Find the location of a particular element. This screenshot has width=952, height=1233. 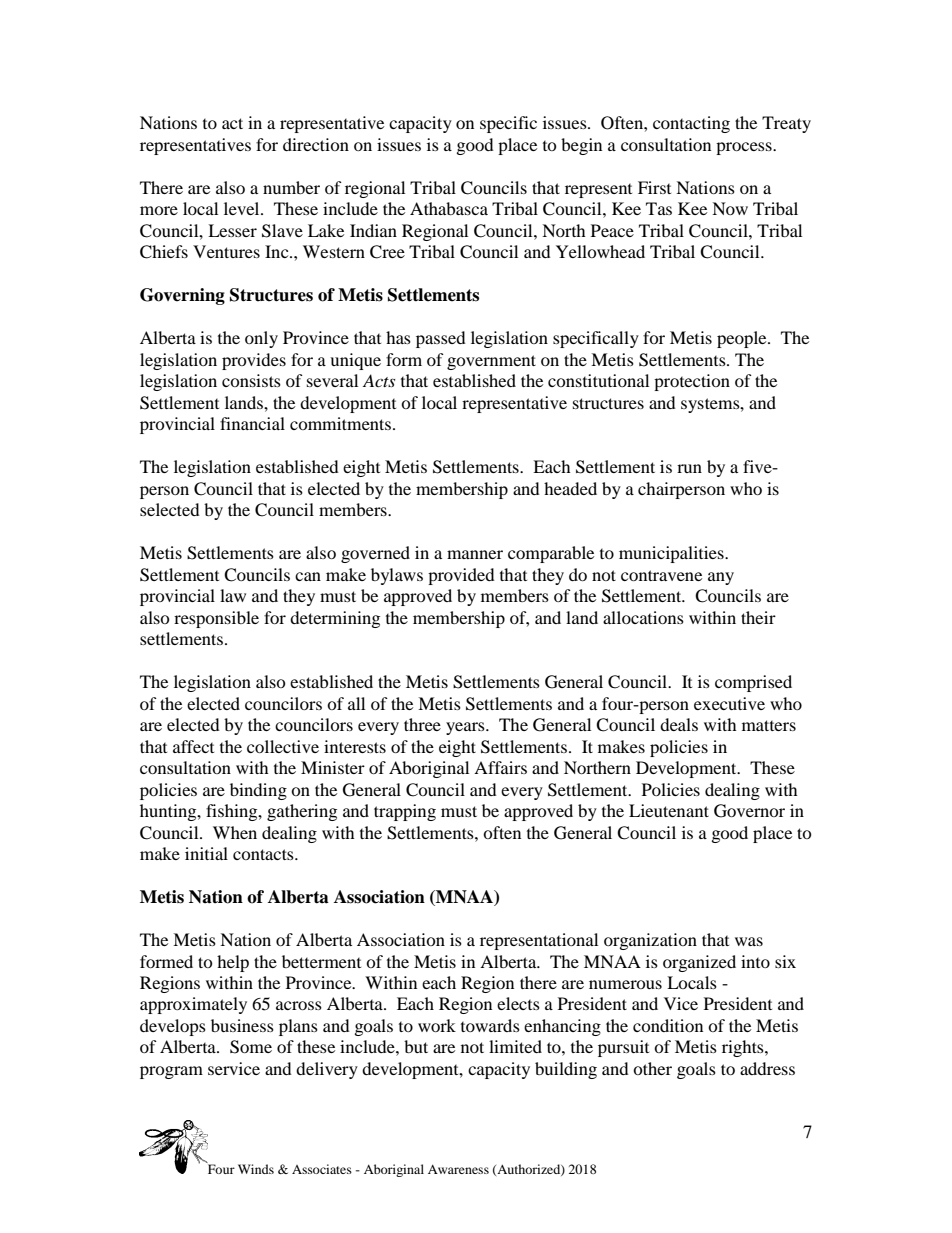

manner is located at coordinates (475, 554).
